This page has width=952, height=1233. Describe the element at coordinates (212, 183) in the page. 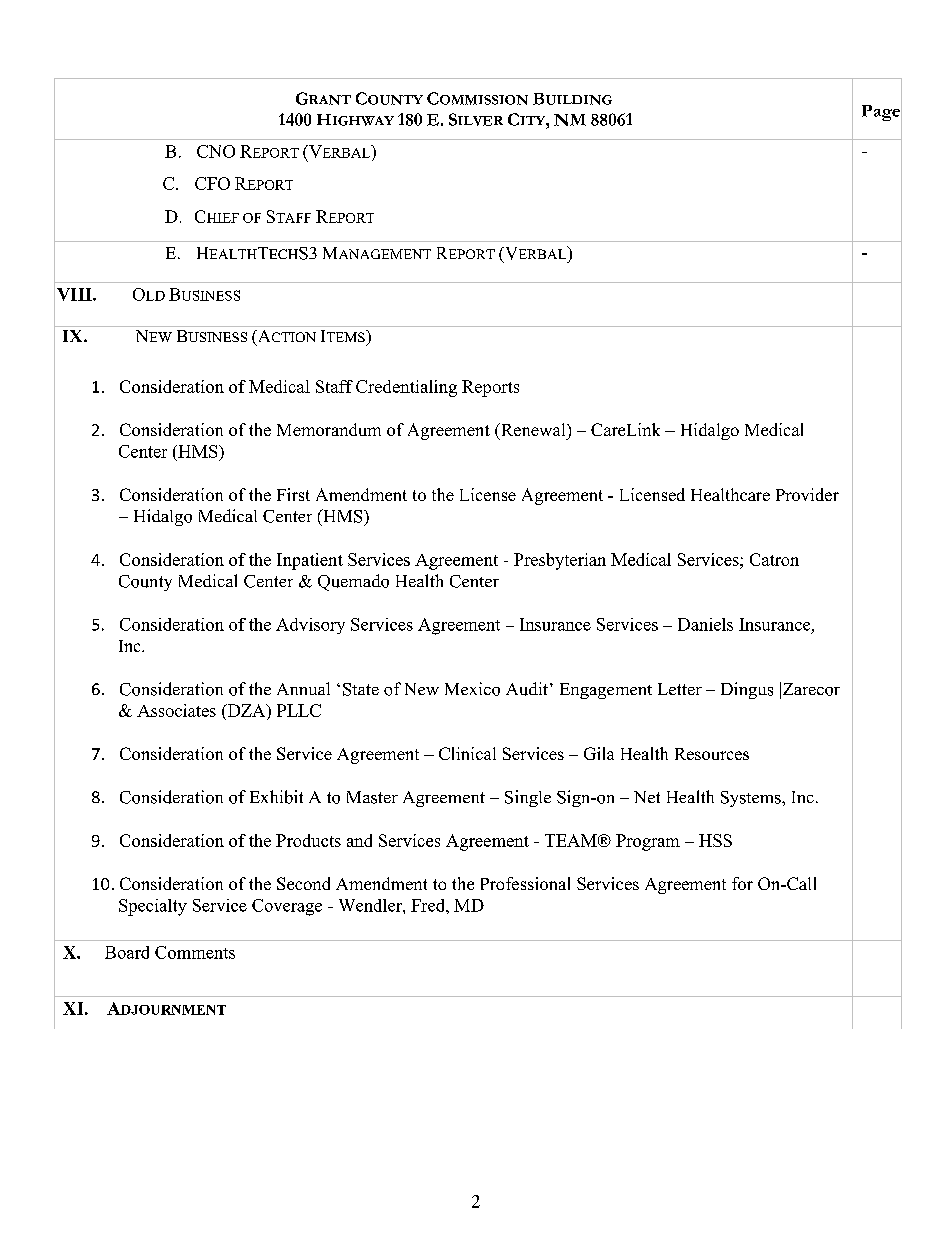

I see `CFO` at that location.
